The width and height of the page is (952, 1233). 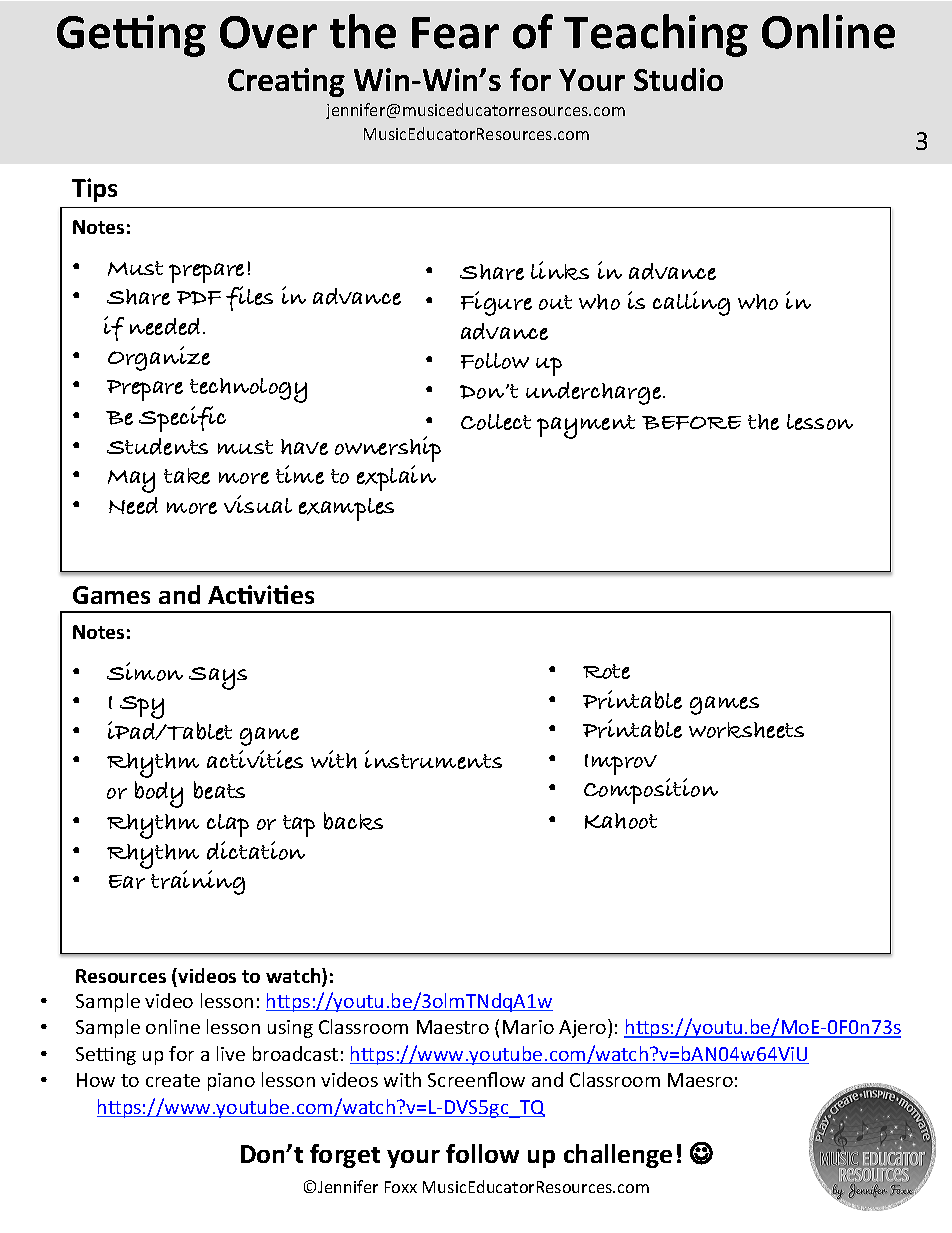 I want to click on Fear, so click(x=455, y=33).
